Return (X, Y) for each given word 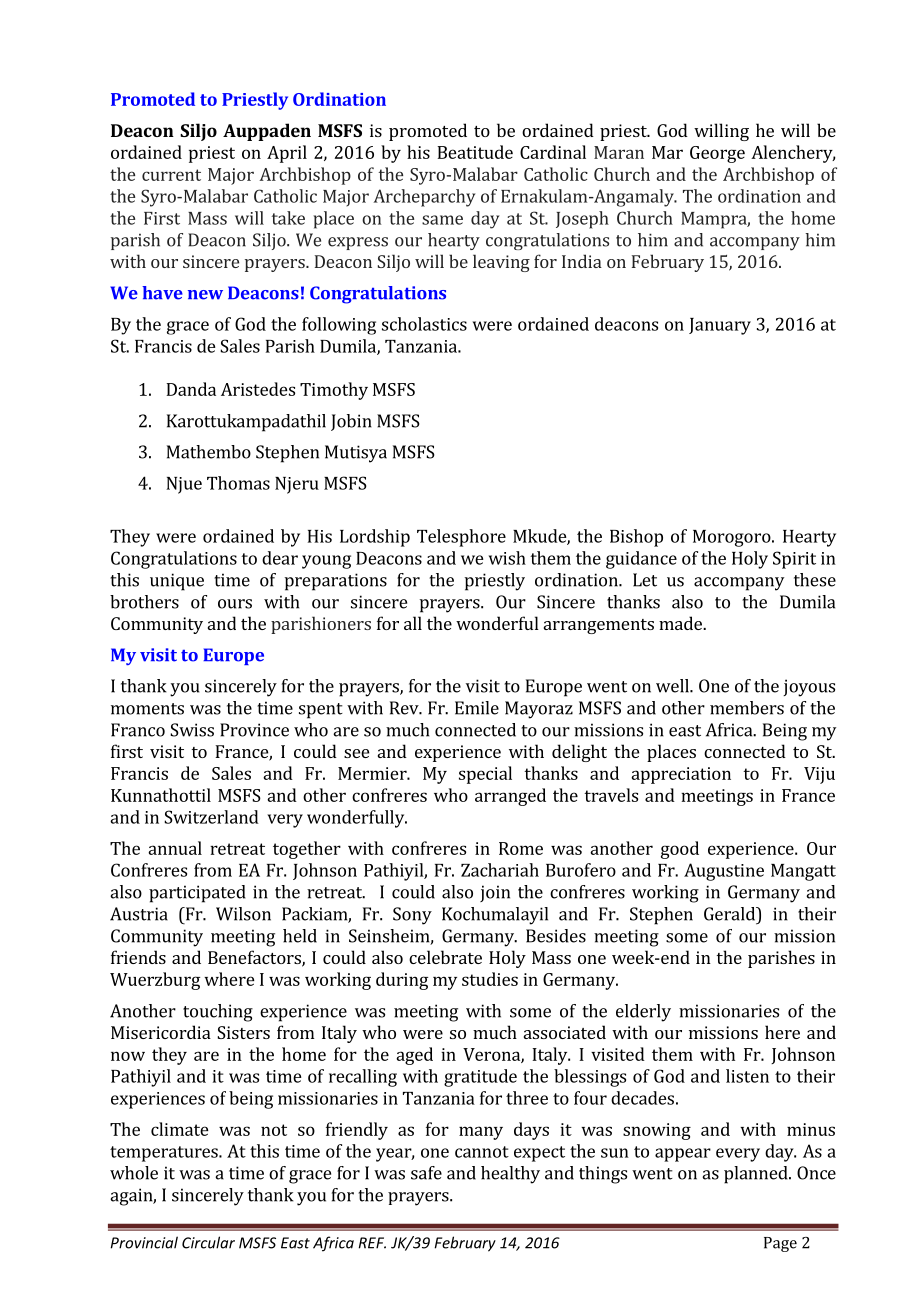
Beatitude (475, 152)
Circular (208, 1242)
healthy (510, 1175)
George (717, 154)
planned (757, 1175)
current (171, 175)
